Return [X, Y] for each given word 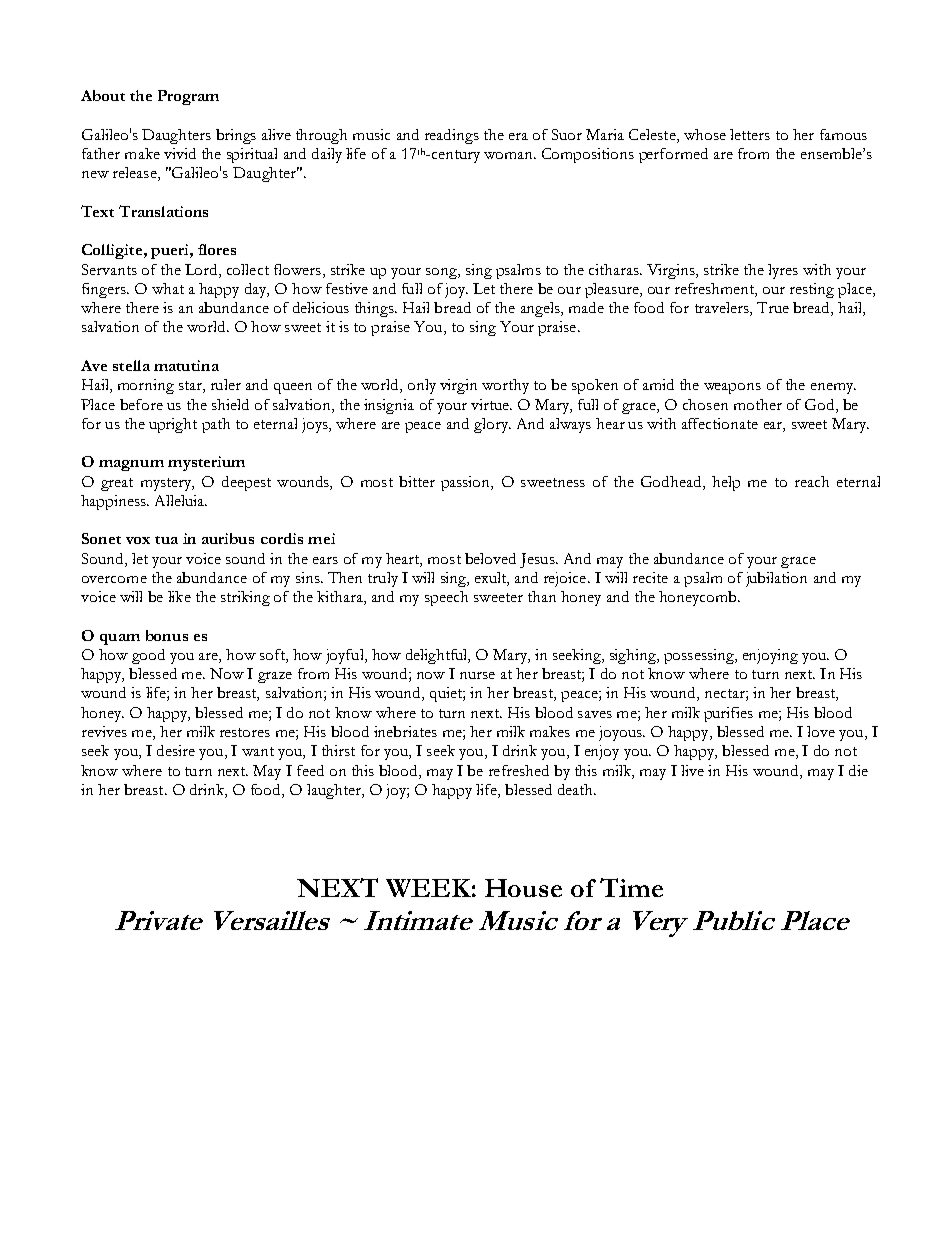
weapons [732, 388]
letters [750, 134]
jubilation [776, 579]
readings [452, 136]
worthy [505, 386]
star [191, 387]
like [179, 596]
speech [446, 598]
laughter [335, 791]
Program [188, 97]
